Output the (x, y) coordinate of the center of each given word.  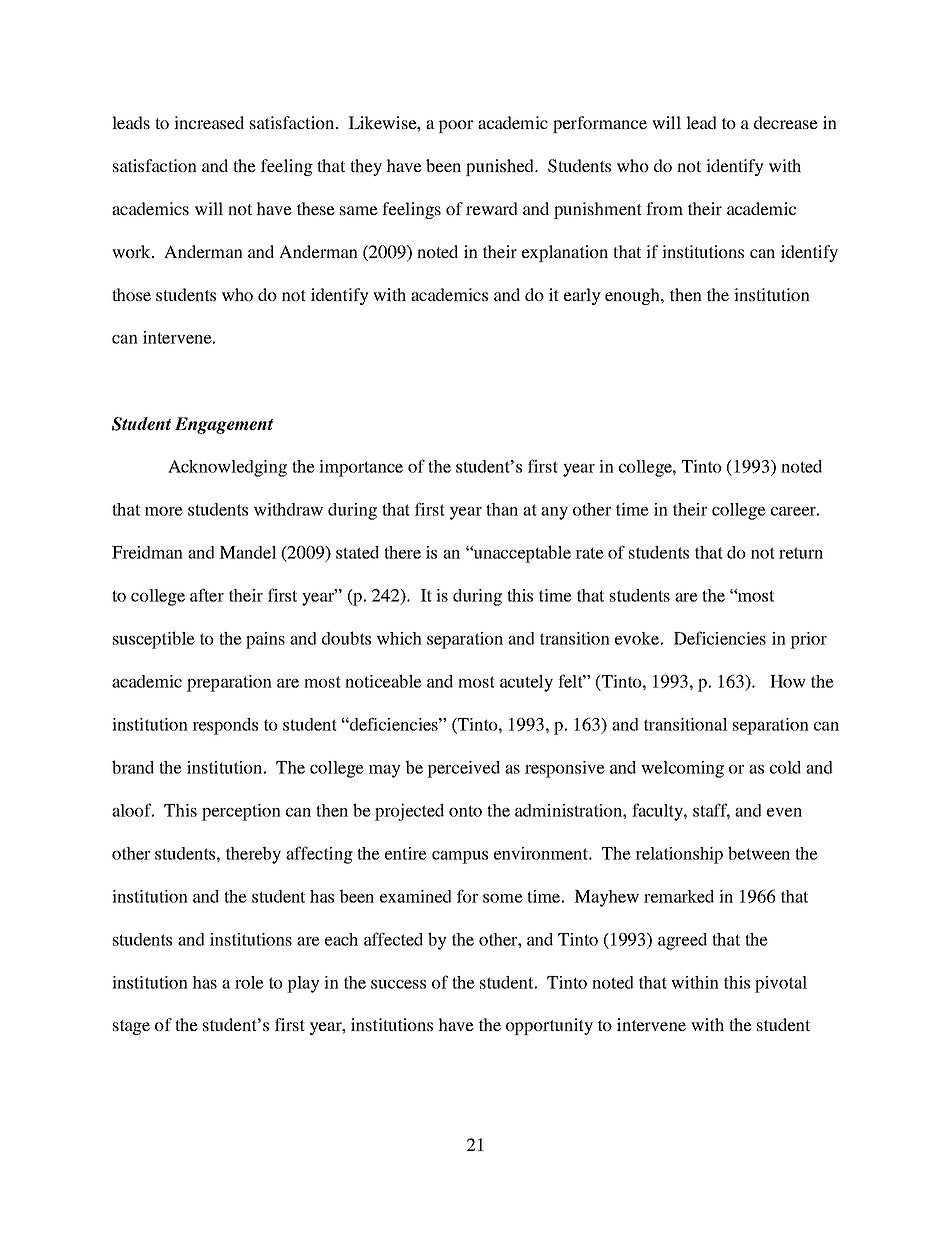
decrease (786, 122)
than (502, 509)
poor (455, 126)
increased (209, 122)
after (207, 595)
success (398, 984)
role (249, 982)
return (801, 553)
